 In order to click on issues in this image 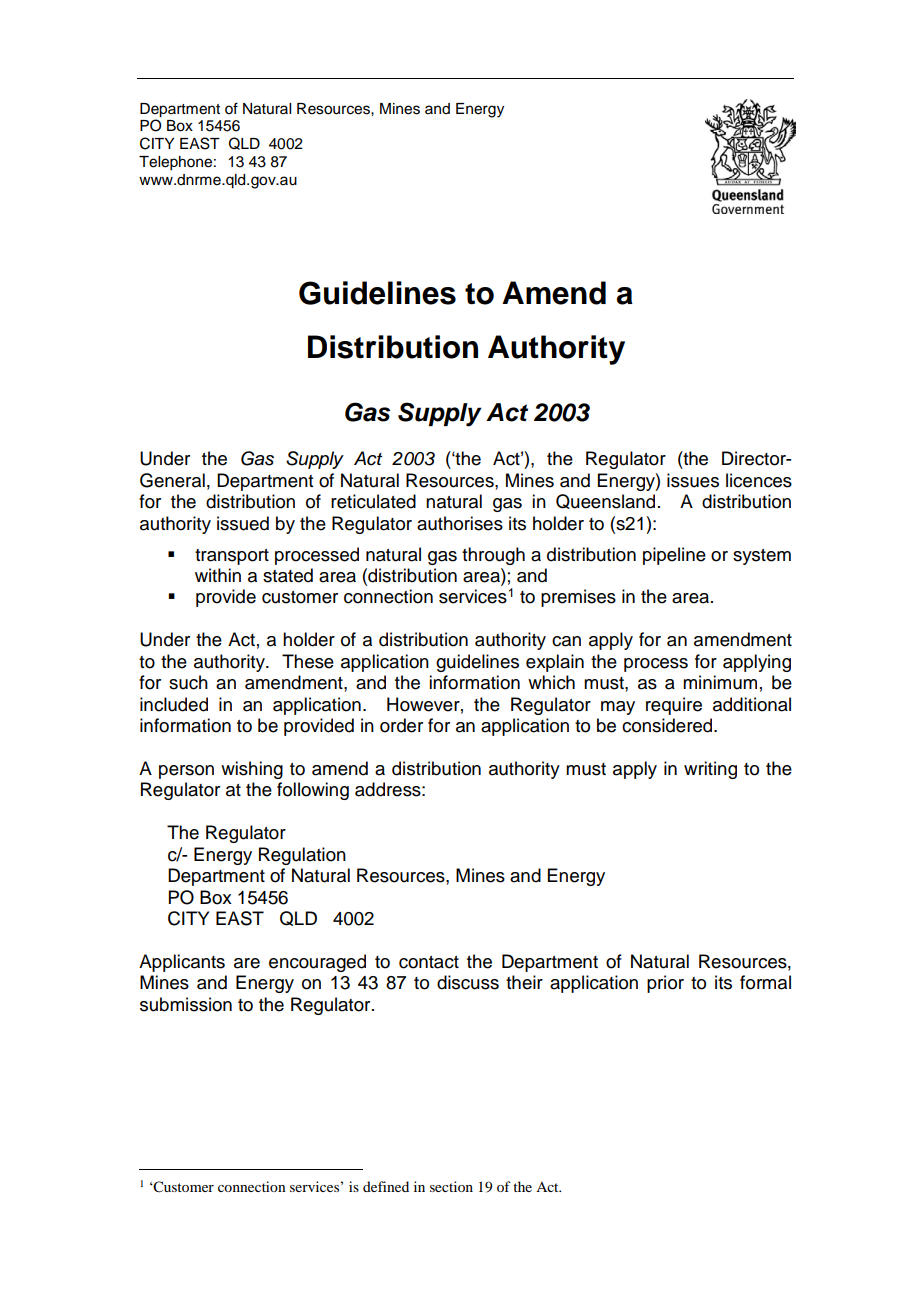, I will do `click(693, 480)`.
